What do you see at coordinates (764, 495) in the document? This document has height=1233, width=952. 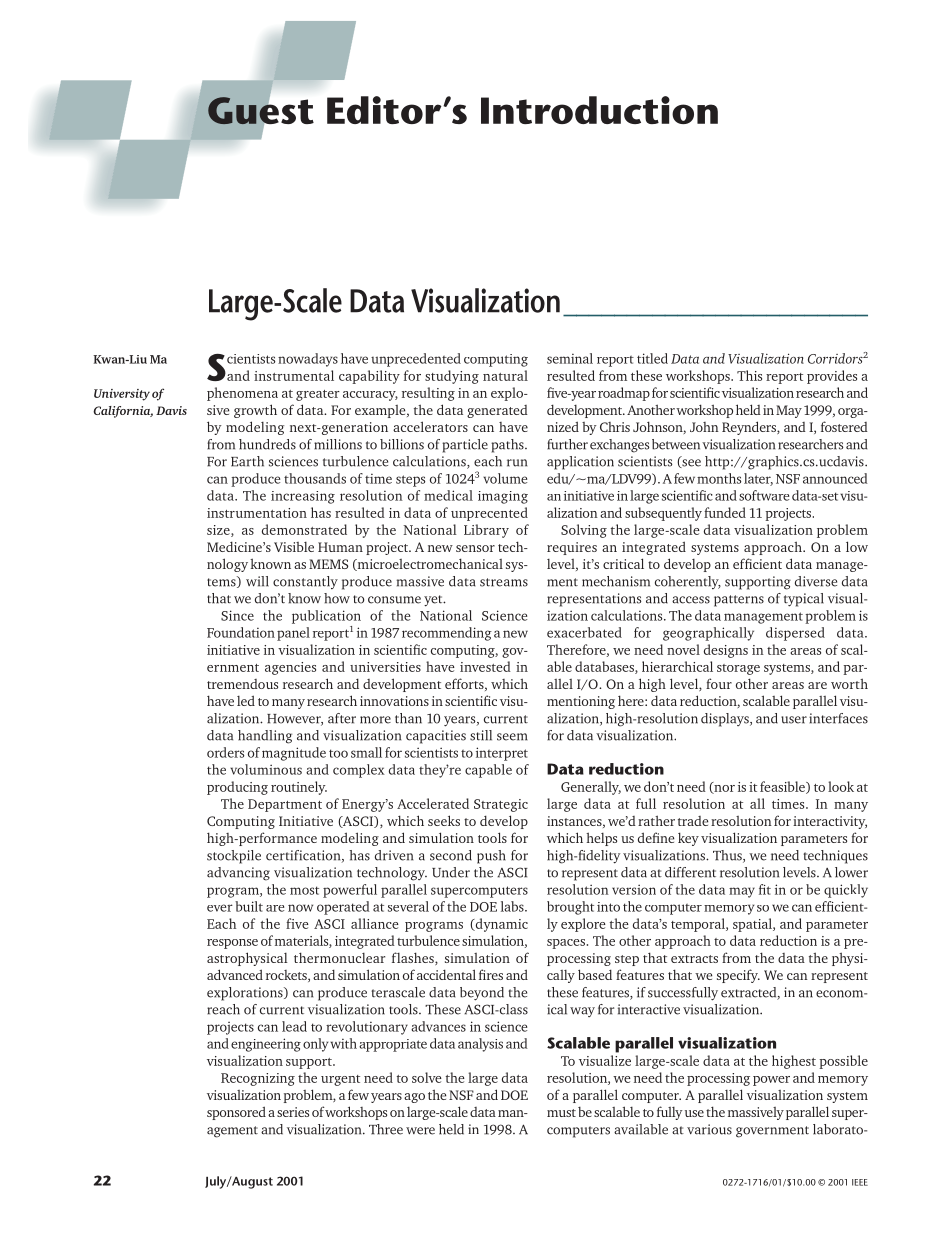 I see `software` at bounding box center [764, 495].
